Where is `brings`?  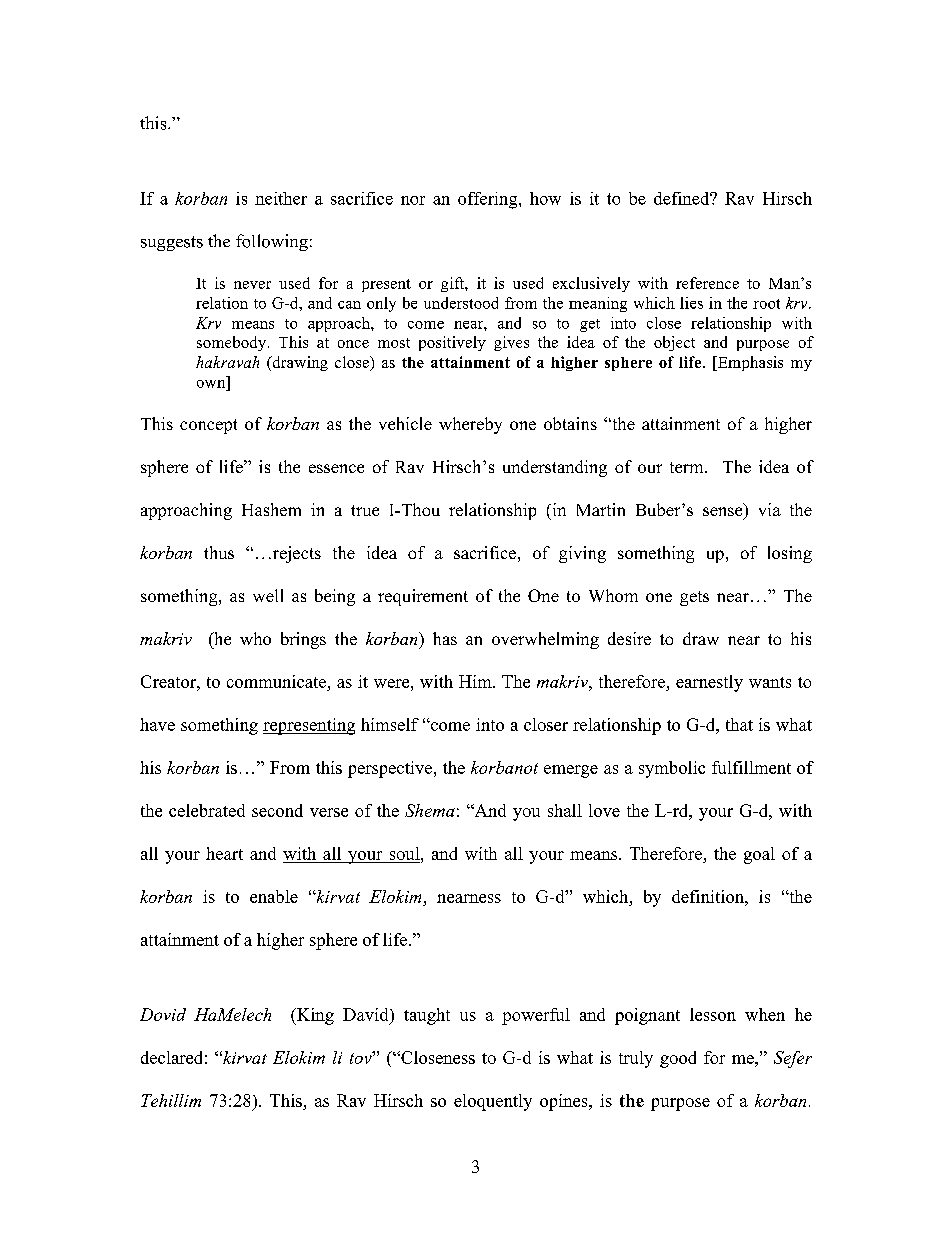
brings is located at coordinates (303, 640).
